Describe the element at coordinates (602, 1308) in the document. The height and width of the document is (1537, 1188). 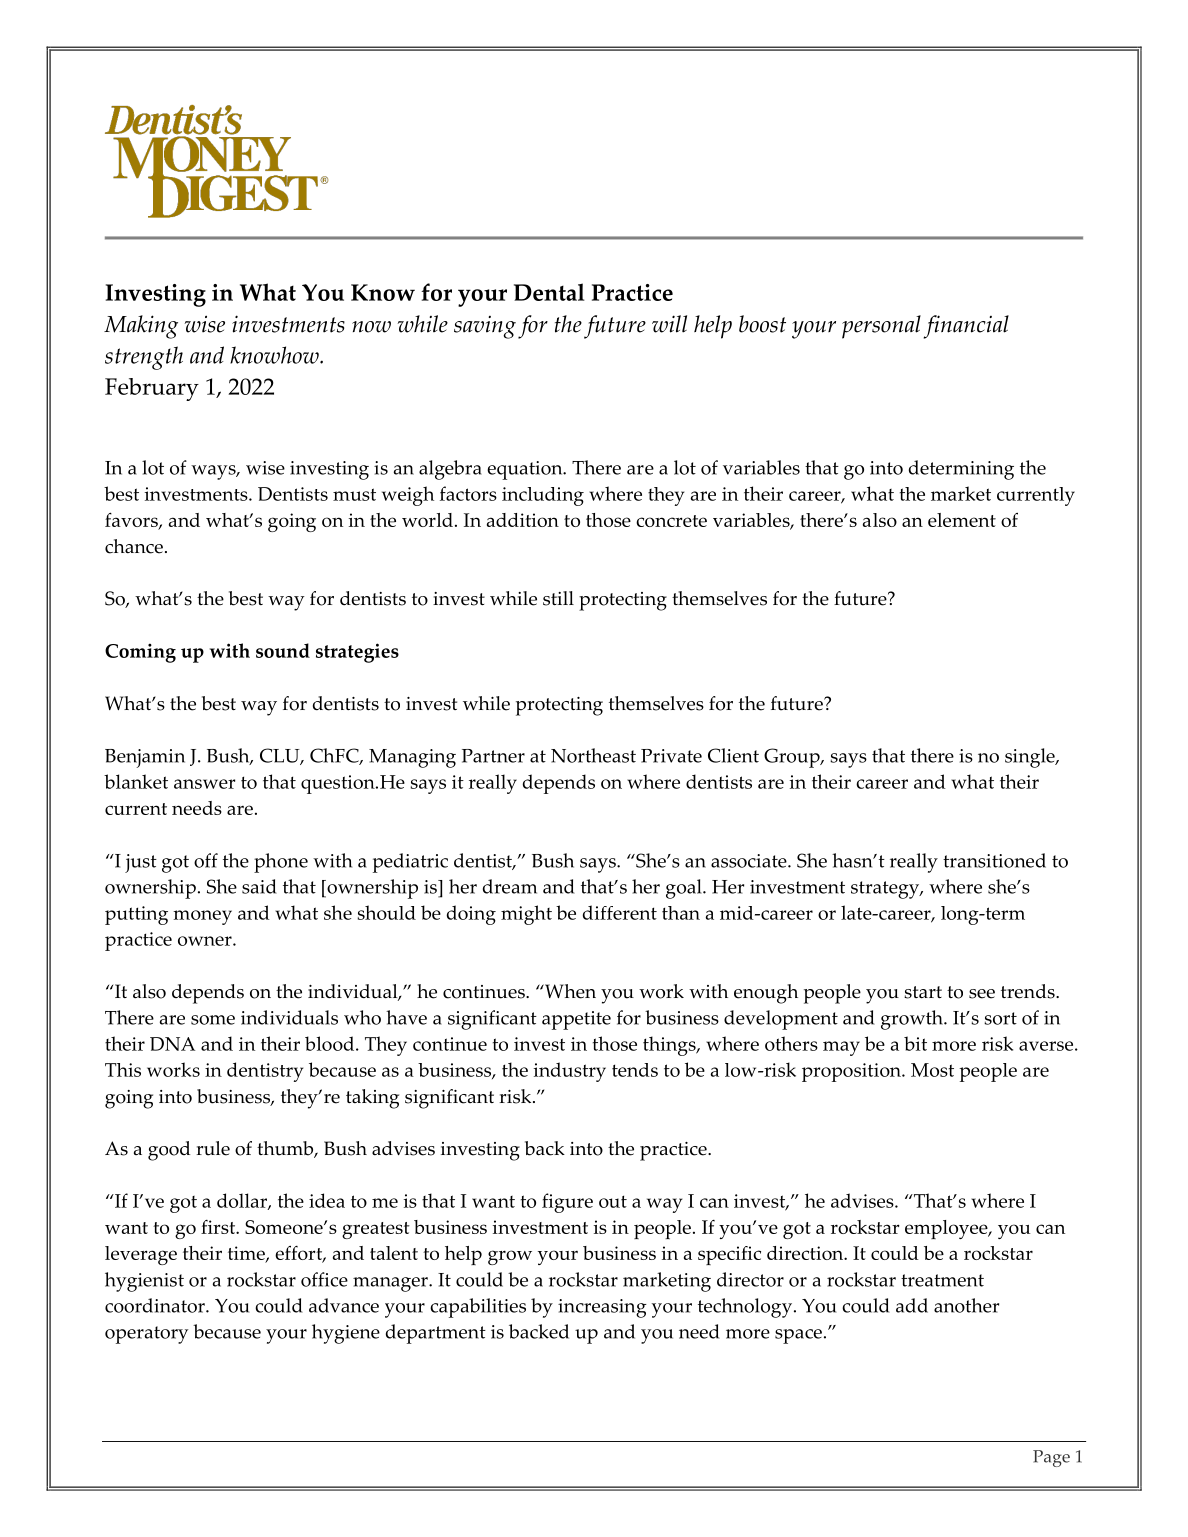
I see `increasing` at that location.
